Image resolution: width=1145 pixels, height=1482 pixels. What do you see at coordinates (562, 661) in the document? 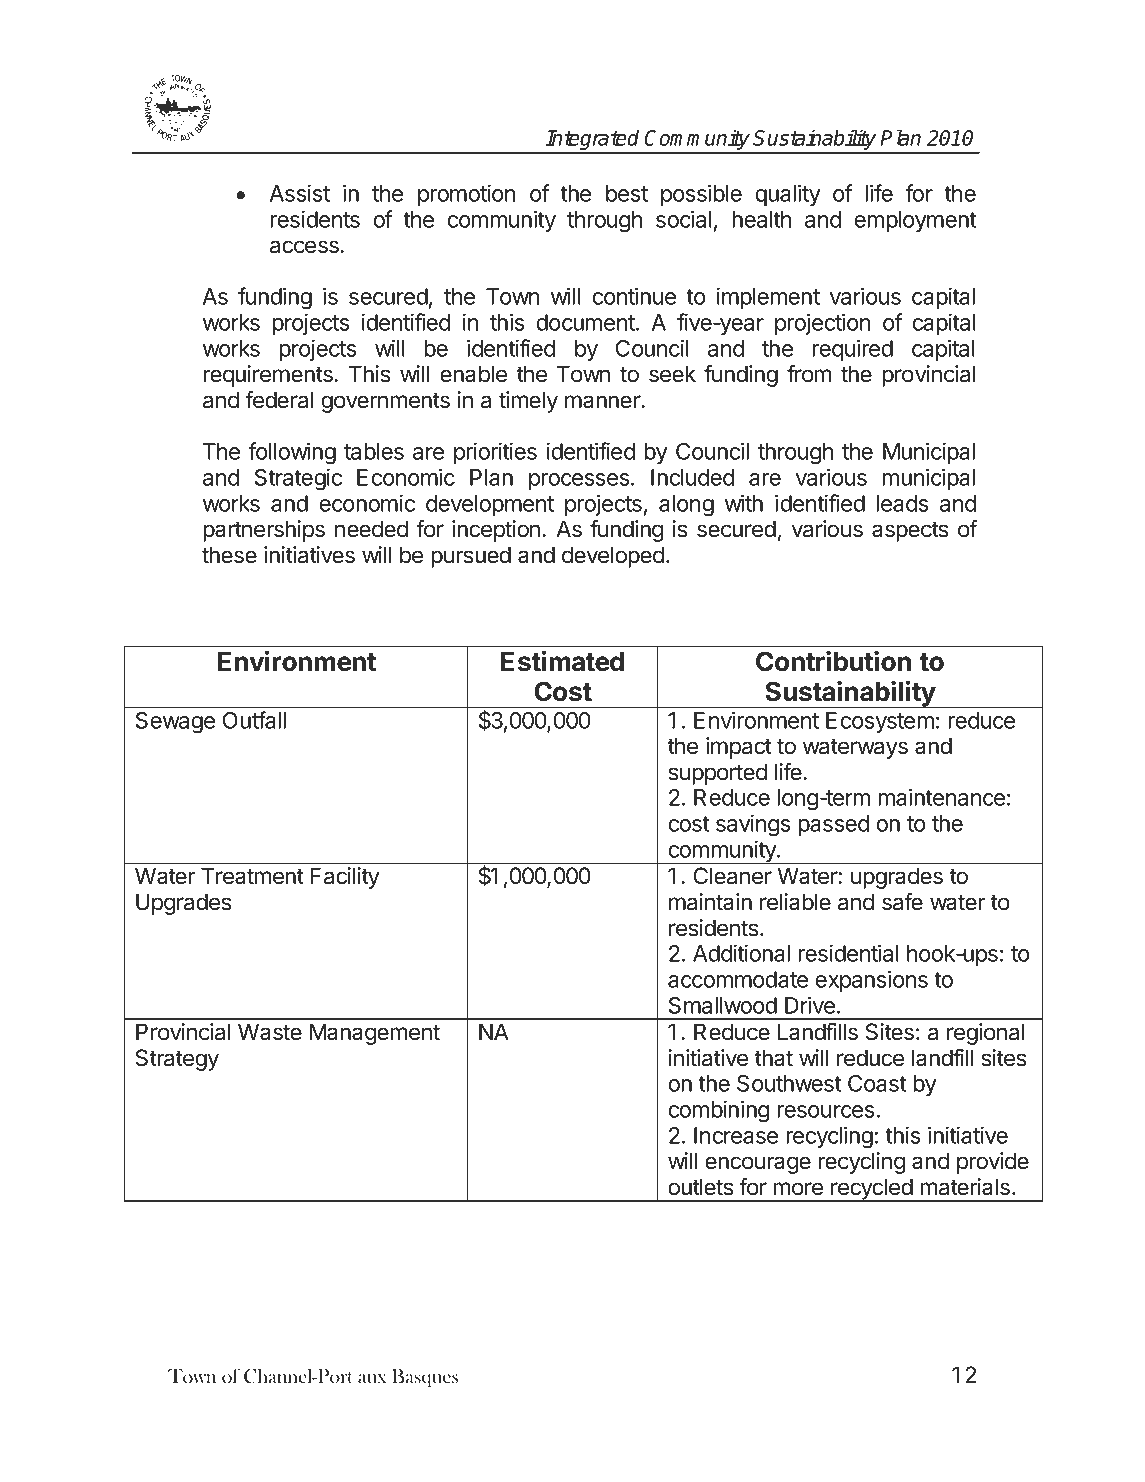
I see `Estimated` at bounding box center [562, 661].
